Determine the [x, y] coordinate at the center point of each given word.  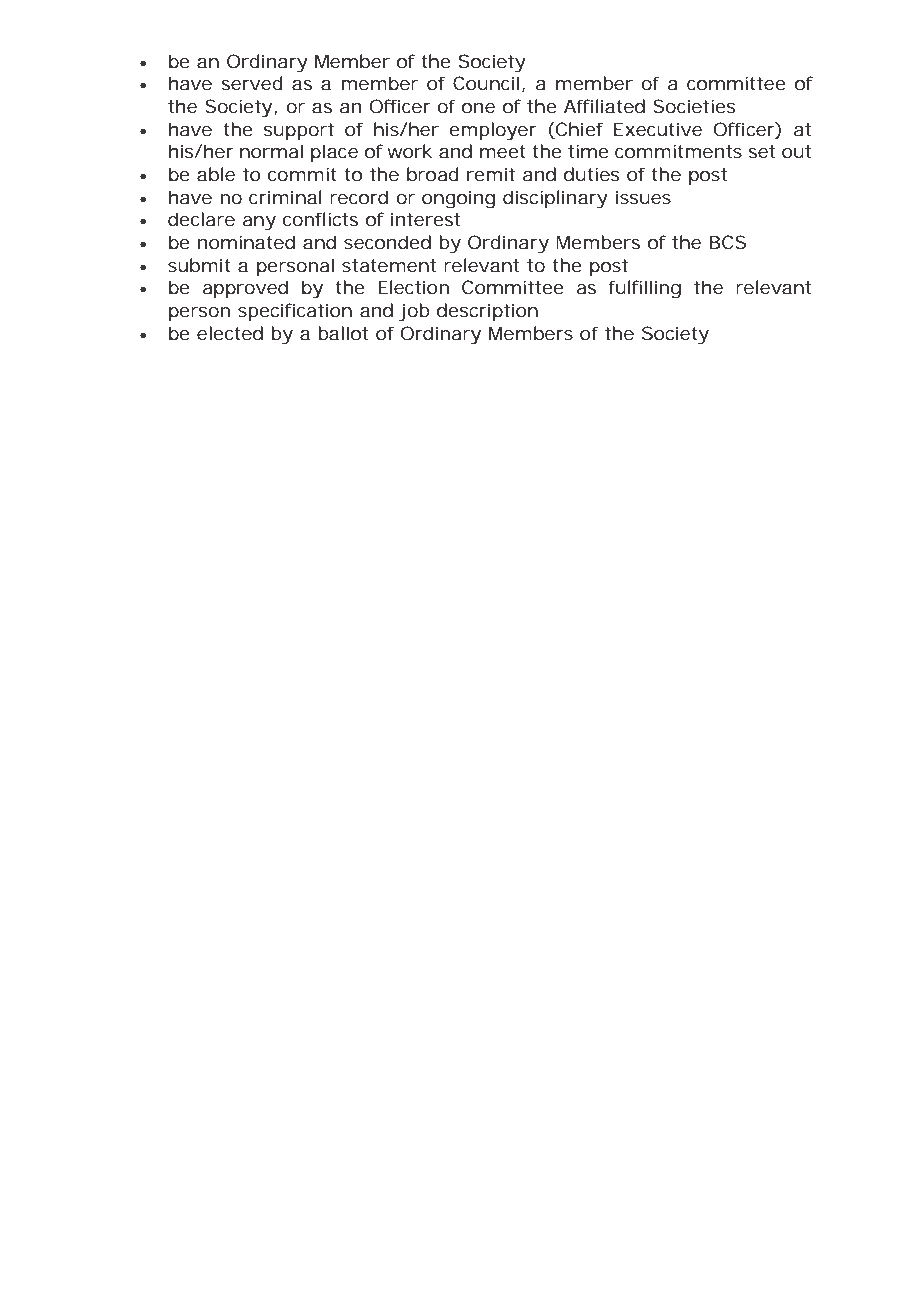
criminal [285, 197]
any [259, 223]
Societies [694, 106]
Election [413, 287]
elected [230, 333]
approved [245, 289]
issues [643, 197]
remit [491, 174]
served [252, 83]
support [299, 131]
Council [486, 83]
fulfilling [644, 289]
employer [493, 131]
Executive [658, 129]
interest [425, 219]
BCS [728, 242]
